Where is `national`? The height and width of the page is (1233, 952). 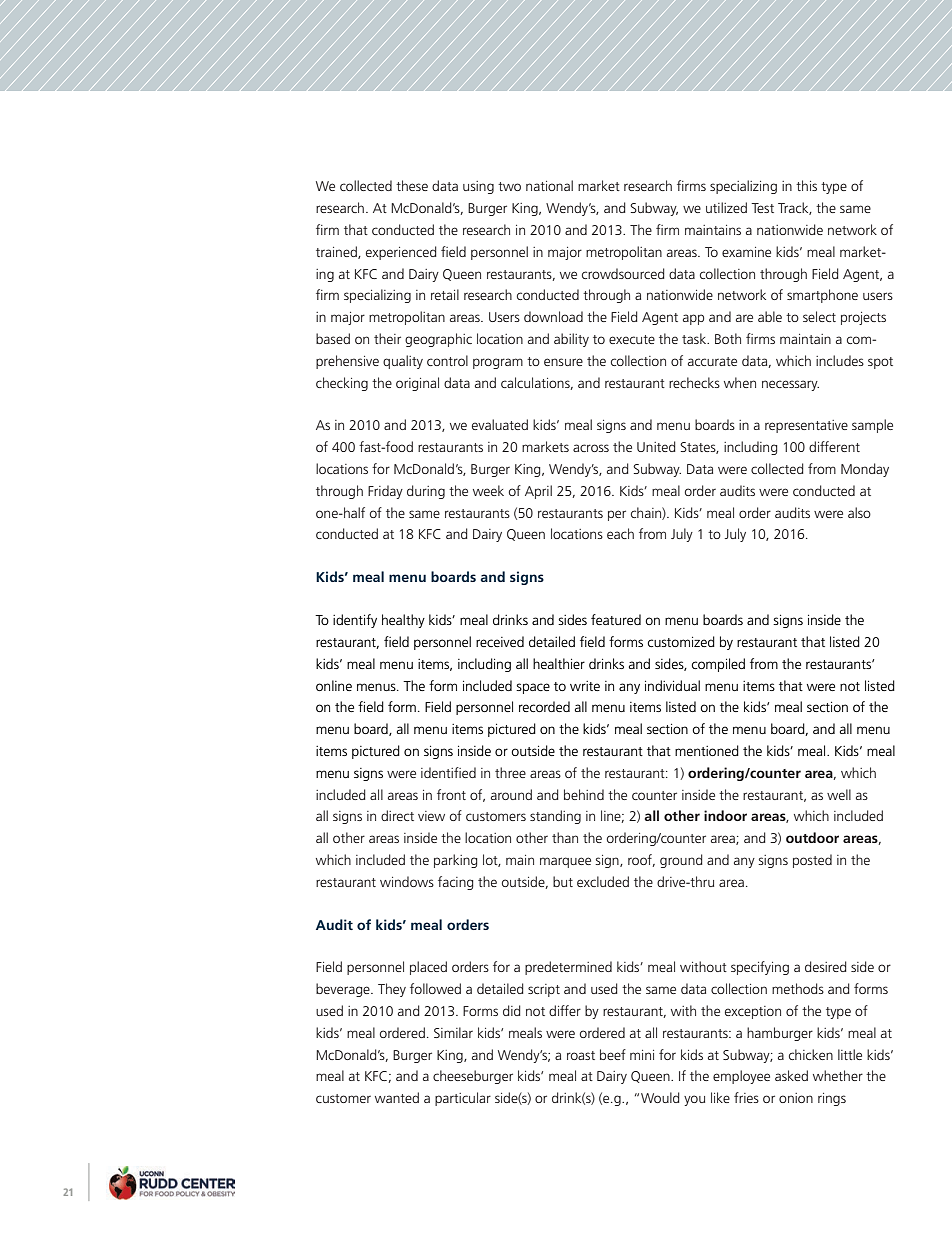
national is located at coordinates (549, 185).
